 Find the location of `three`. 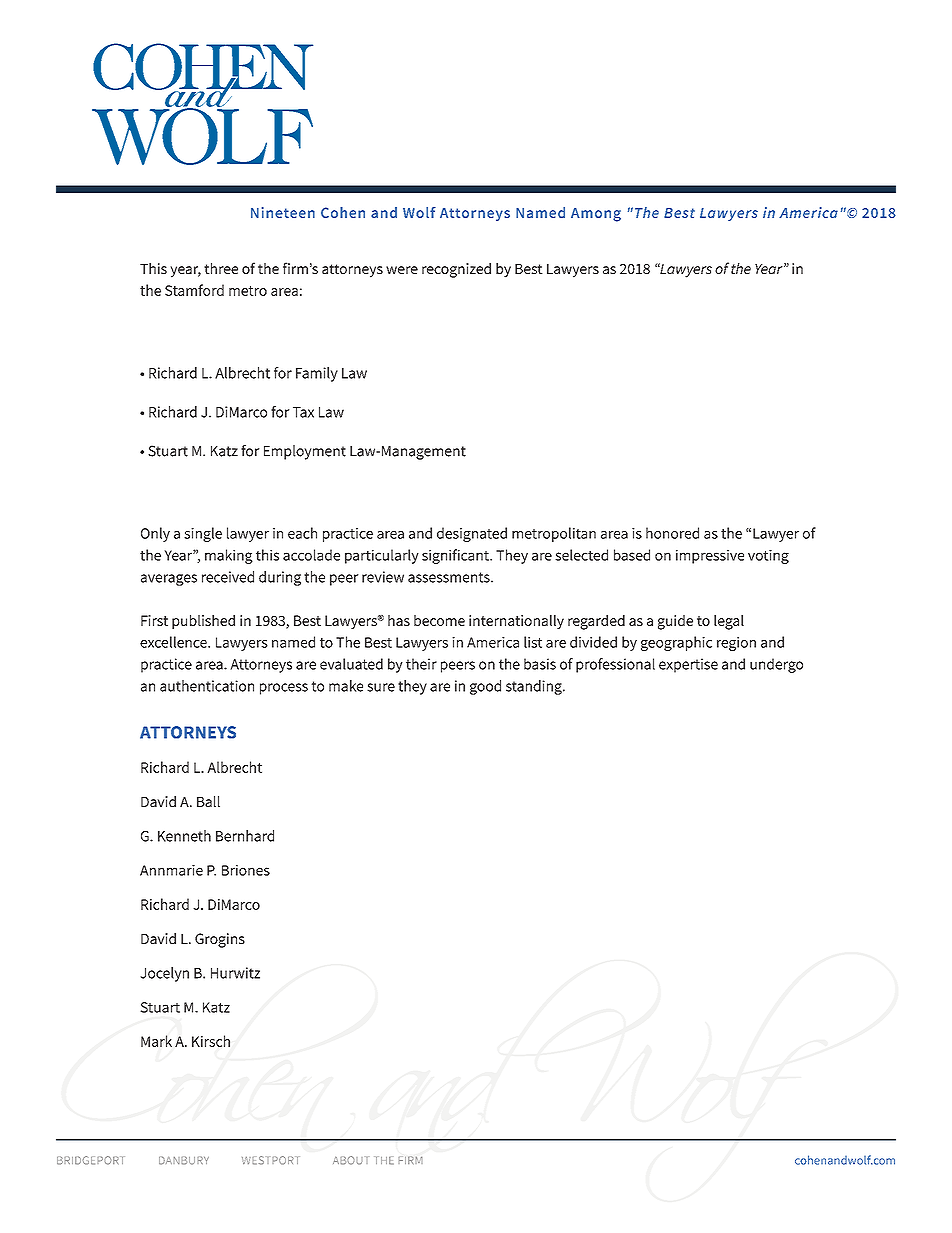

three is located at coordinates (221, 268).
